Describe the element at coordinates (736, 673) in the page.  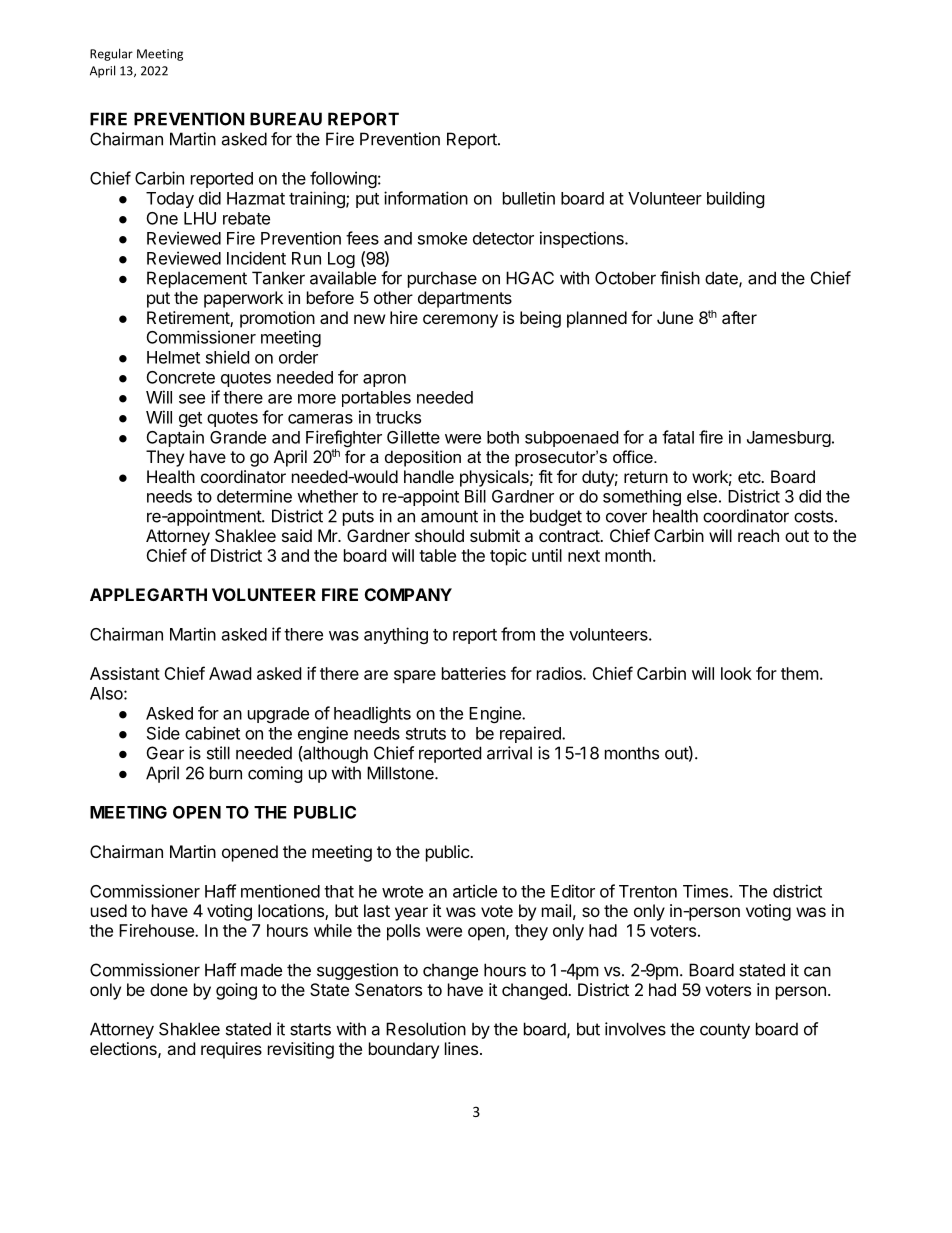
I see `look` at that location.
